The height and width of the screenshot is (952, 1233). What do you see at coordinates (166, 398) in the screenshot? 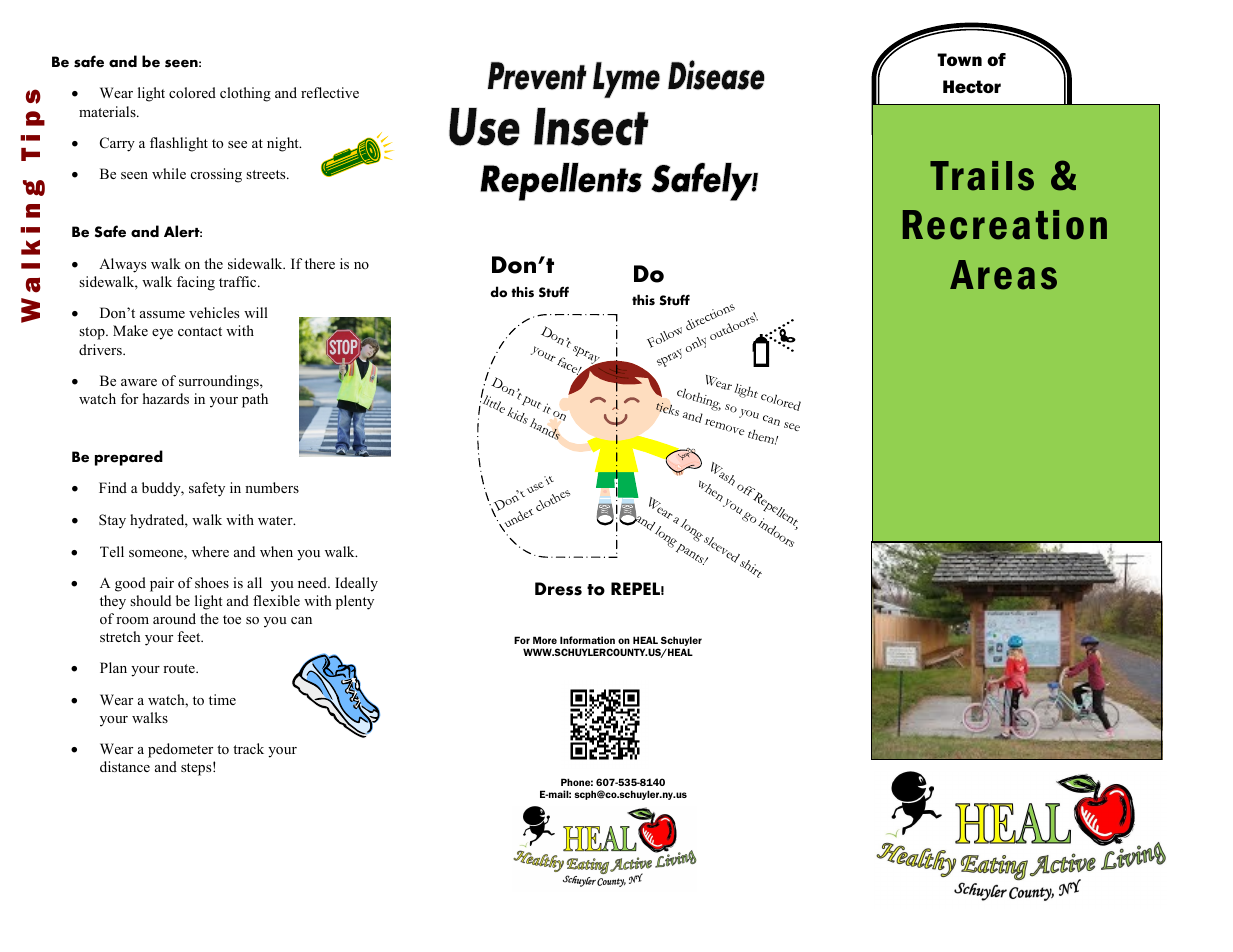
I see `hazards` at bounding box center [166, 398].
